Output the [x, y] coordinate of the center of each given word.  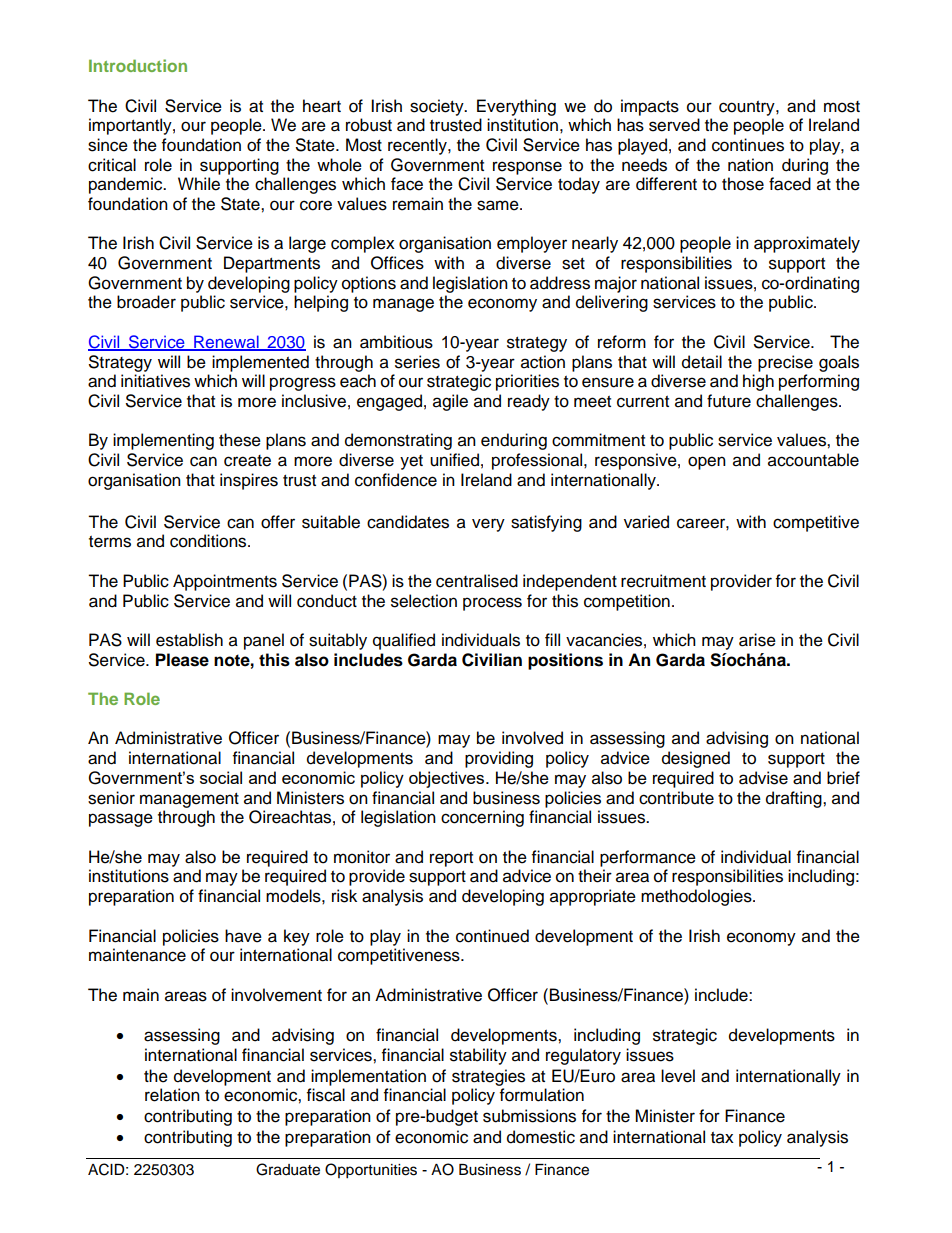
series [417, 362]
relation [172, 1095]
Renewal [226, 343]
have [243, 936]
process [492, 604]
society [438, 107]
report [451, 859]
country [748, 108]
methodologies [697, 897]
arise [757, 640]
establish [189, 640]
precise [785, 363]
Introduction [138, 65]
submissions [529, 1116]
